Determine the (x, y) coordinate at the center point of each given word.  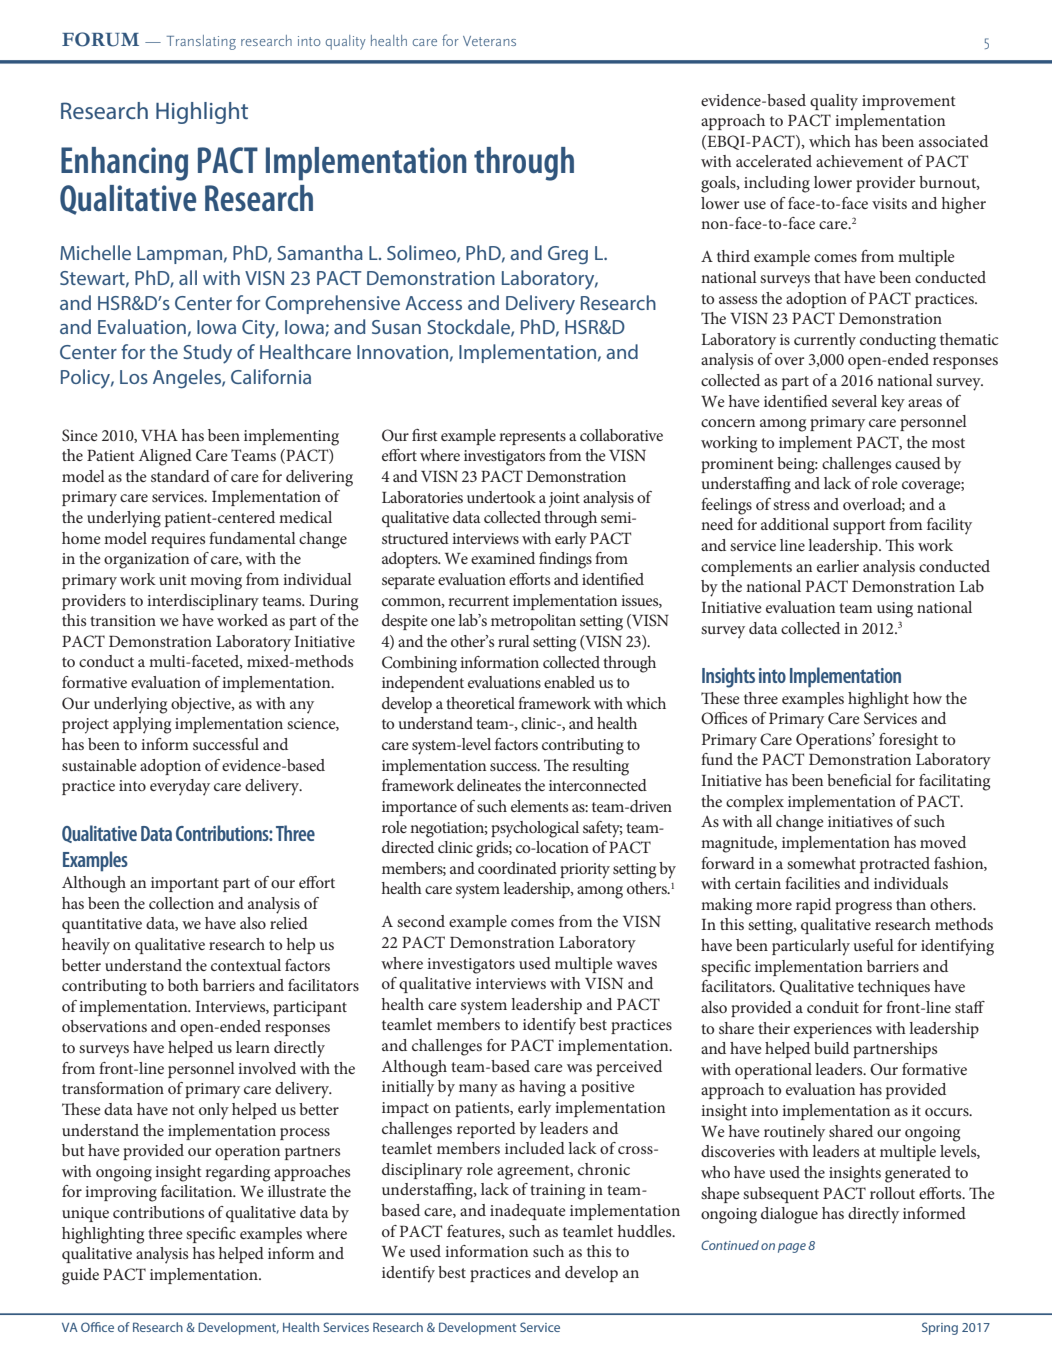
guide (80, 1276)
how (927, 698)
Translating (201, 42)
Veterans (489, 41)
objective (202, 705)
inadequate (528, 1212)
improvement (909, 102)
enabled (569, 682)
